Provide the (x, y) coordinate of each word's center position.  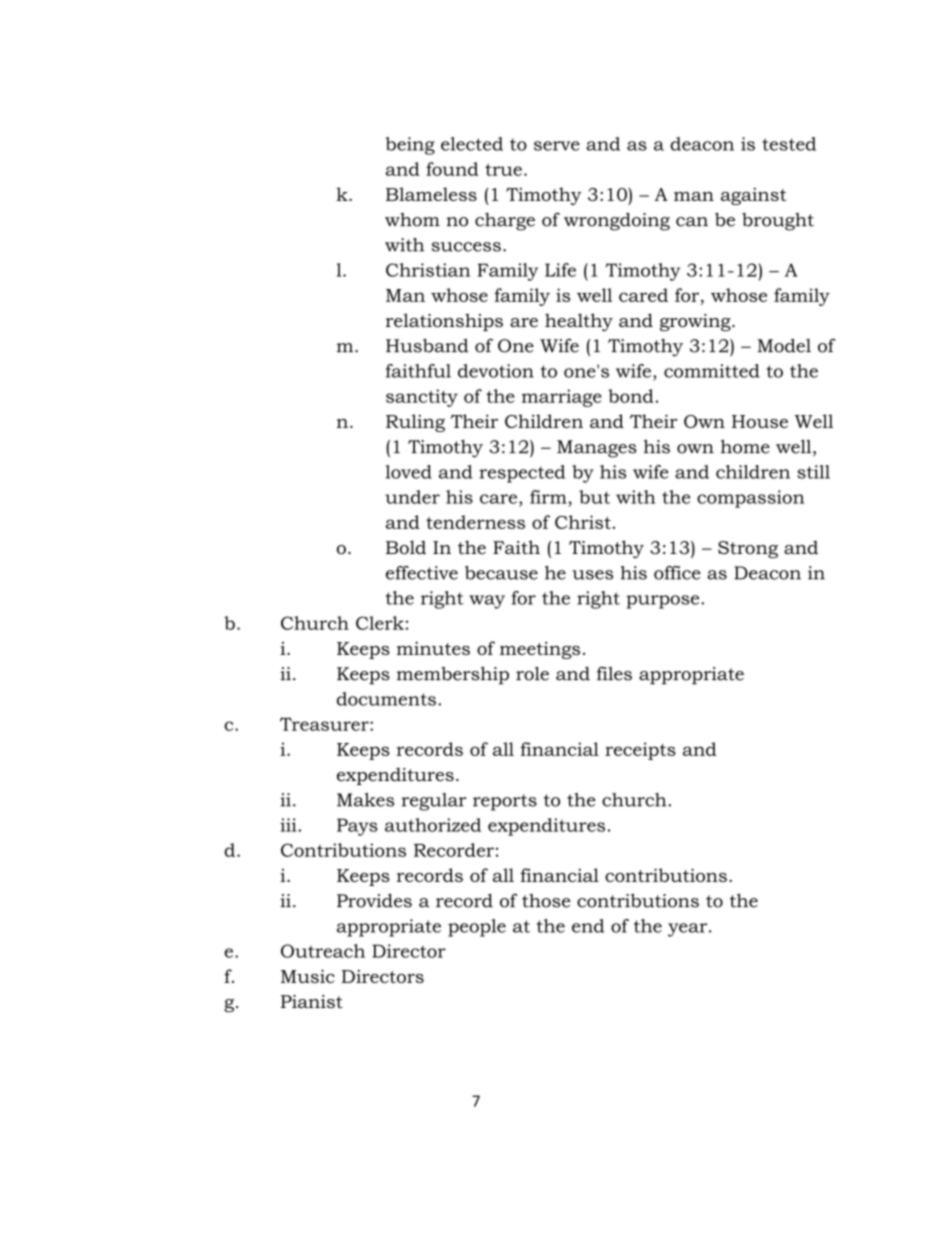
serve (557, 146)
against (753, 196)
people (477, 928)
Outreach (323, 951)
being (410, 146)
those (546, 901)
